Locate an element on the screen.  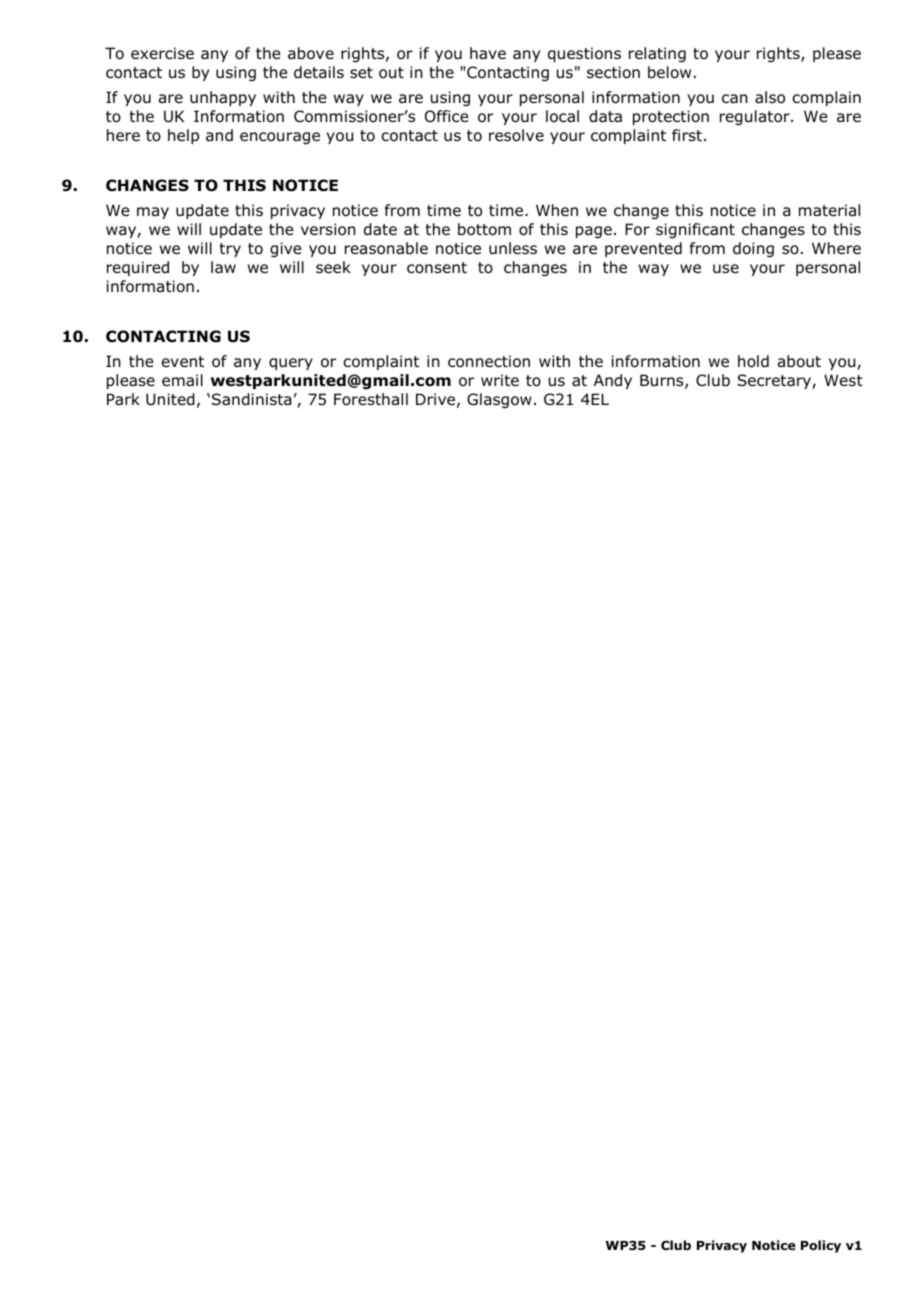
query is located at coordinates (291, 364).
